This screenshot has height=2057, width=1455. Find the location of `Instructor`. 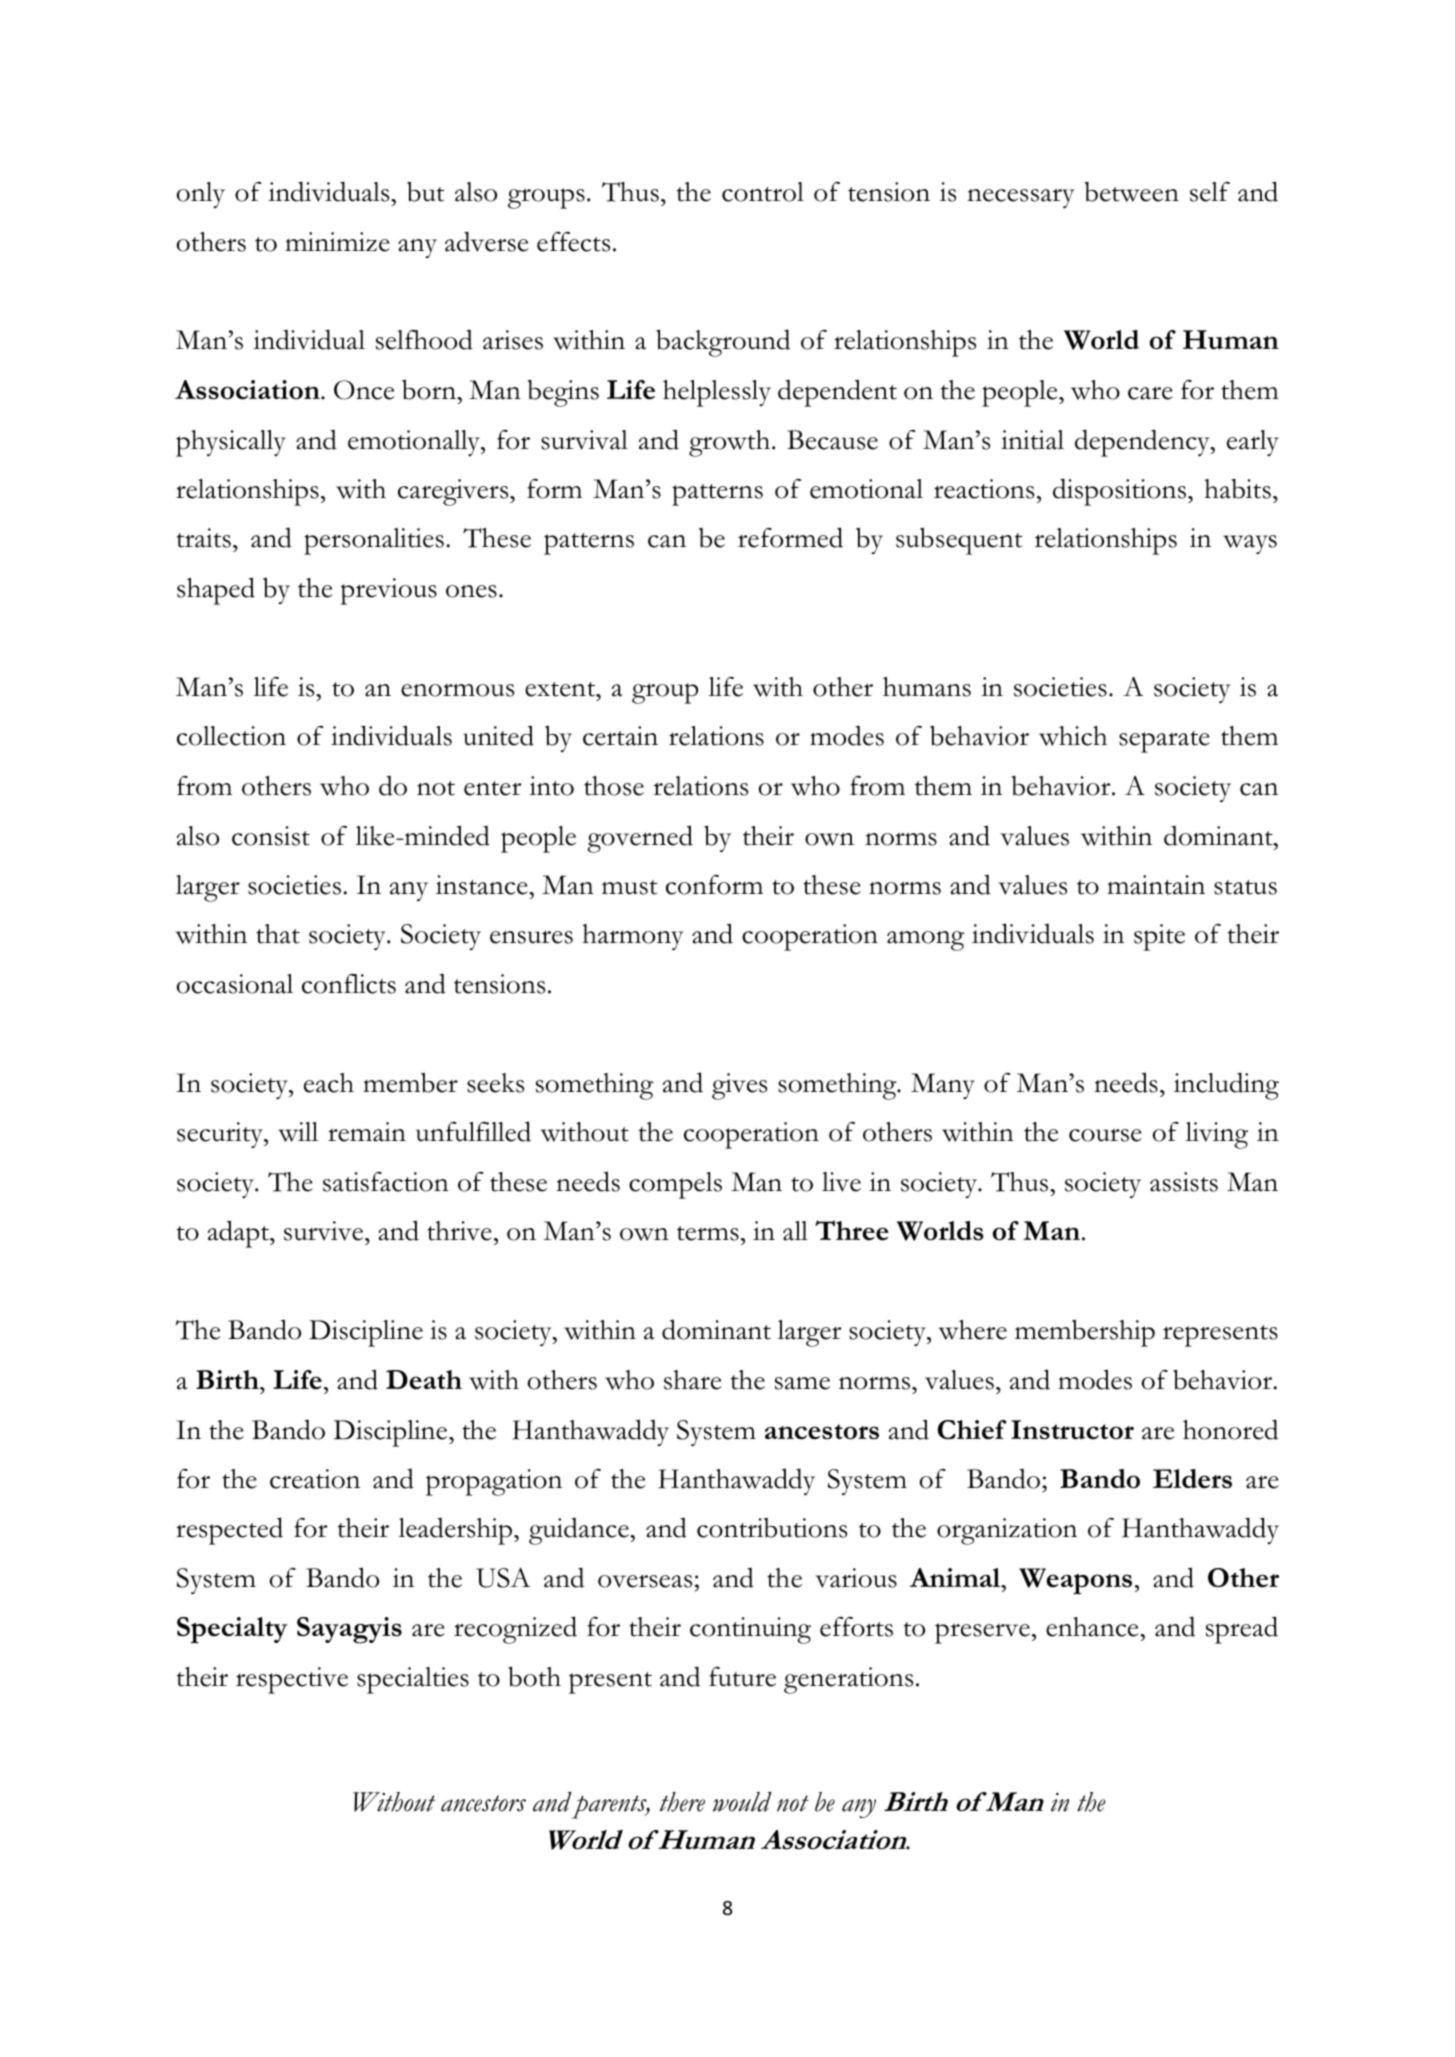

Instructor is located at coordinates (1072, 1430).
